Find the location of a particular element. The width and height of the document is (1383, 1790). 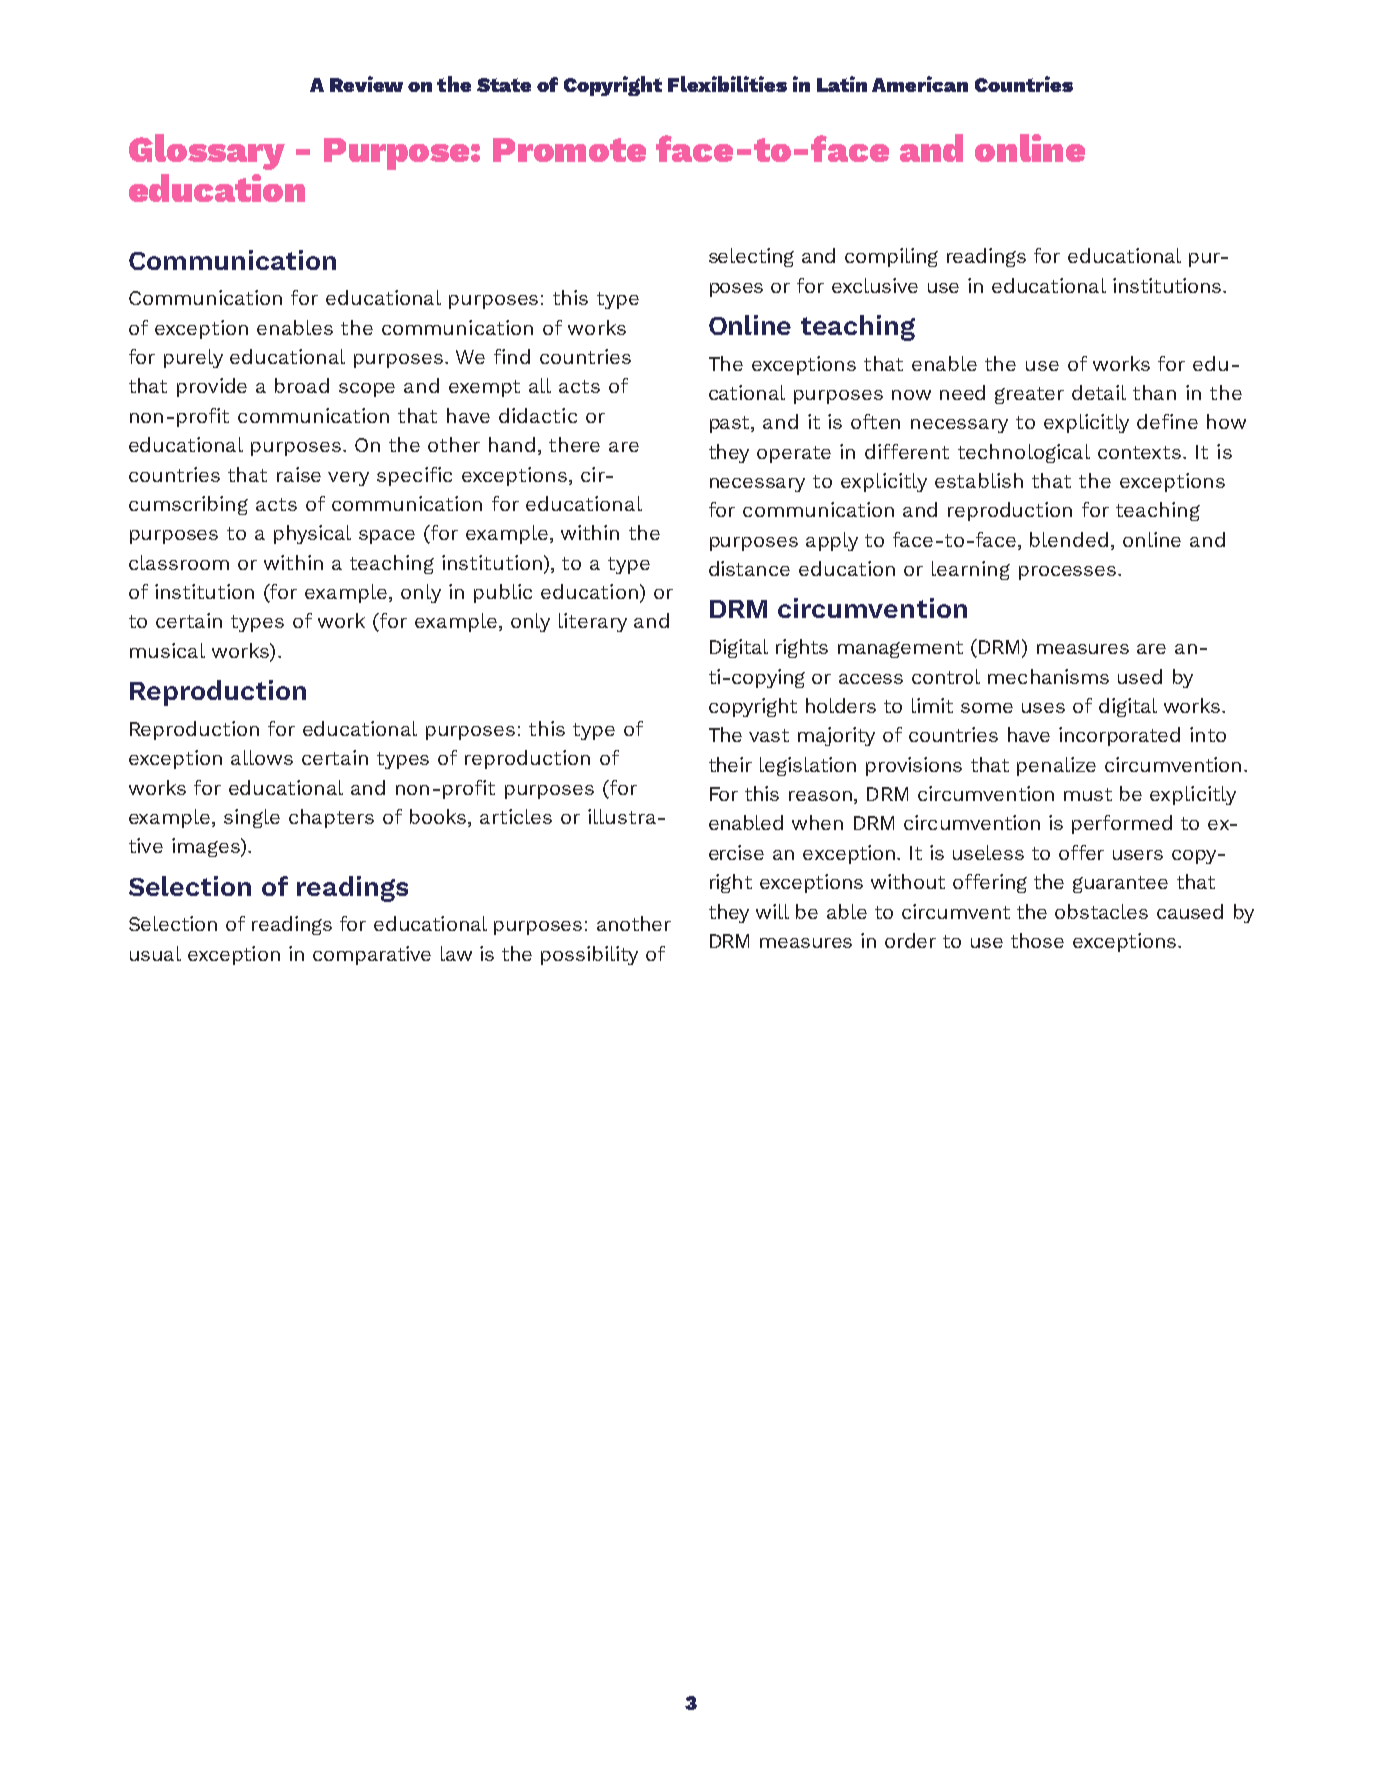

distance is located at coordinates (749, 568).
